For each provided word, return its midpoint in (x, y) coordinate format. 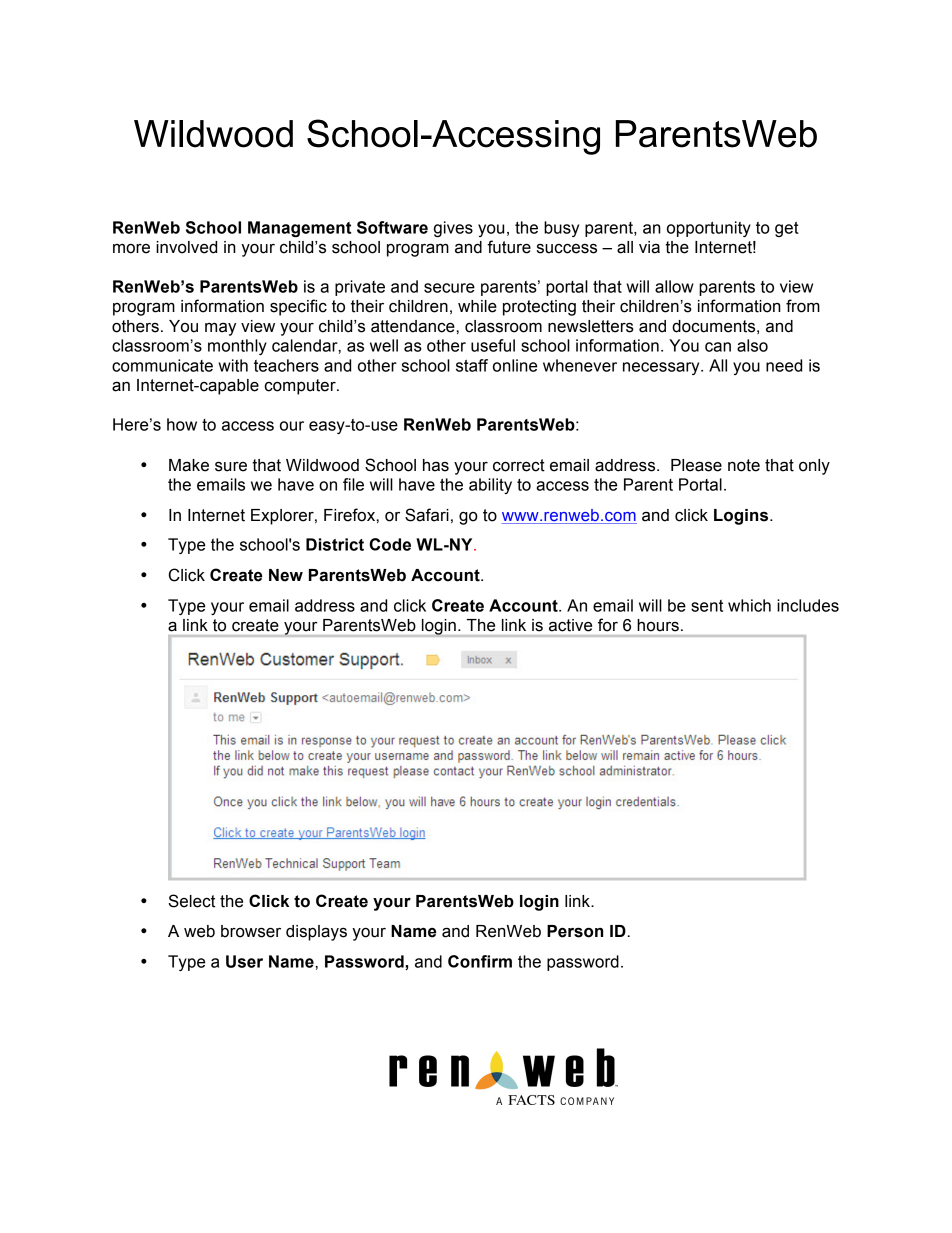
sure (231, 466)
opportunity (709, 229)
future (509, 247)
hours (658, 625)
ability (490, 486)
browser (251, 931)
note (744, 465)
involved (186, 247)
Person (575, 931)
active (570, 625)
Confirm (480, 961)
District (335, 544)
